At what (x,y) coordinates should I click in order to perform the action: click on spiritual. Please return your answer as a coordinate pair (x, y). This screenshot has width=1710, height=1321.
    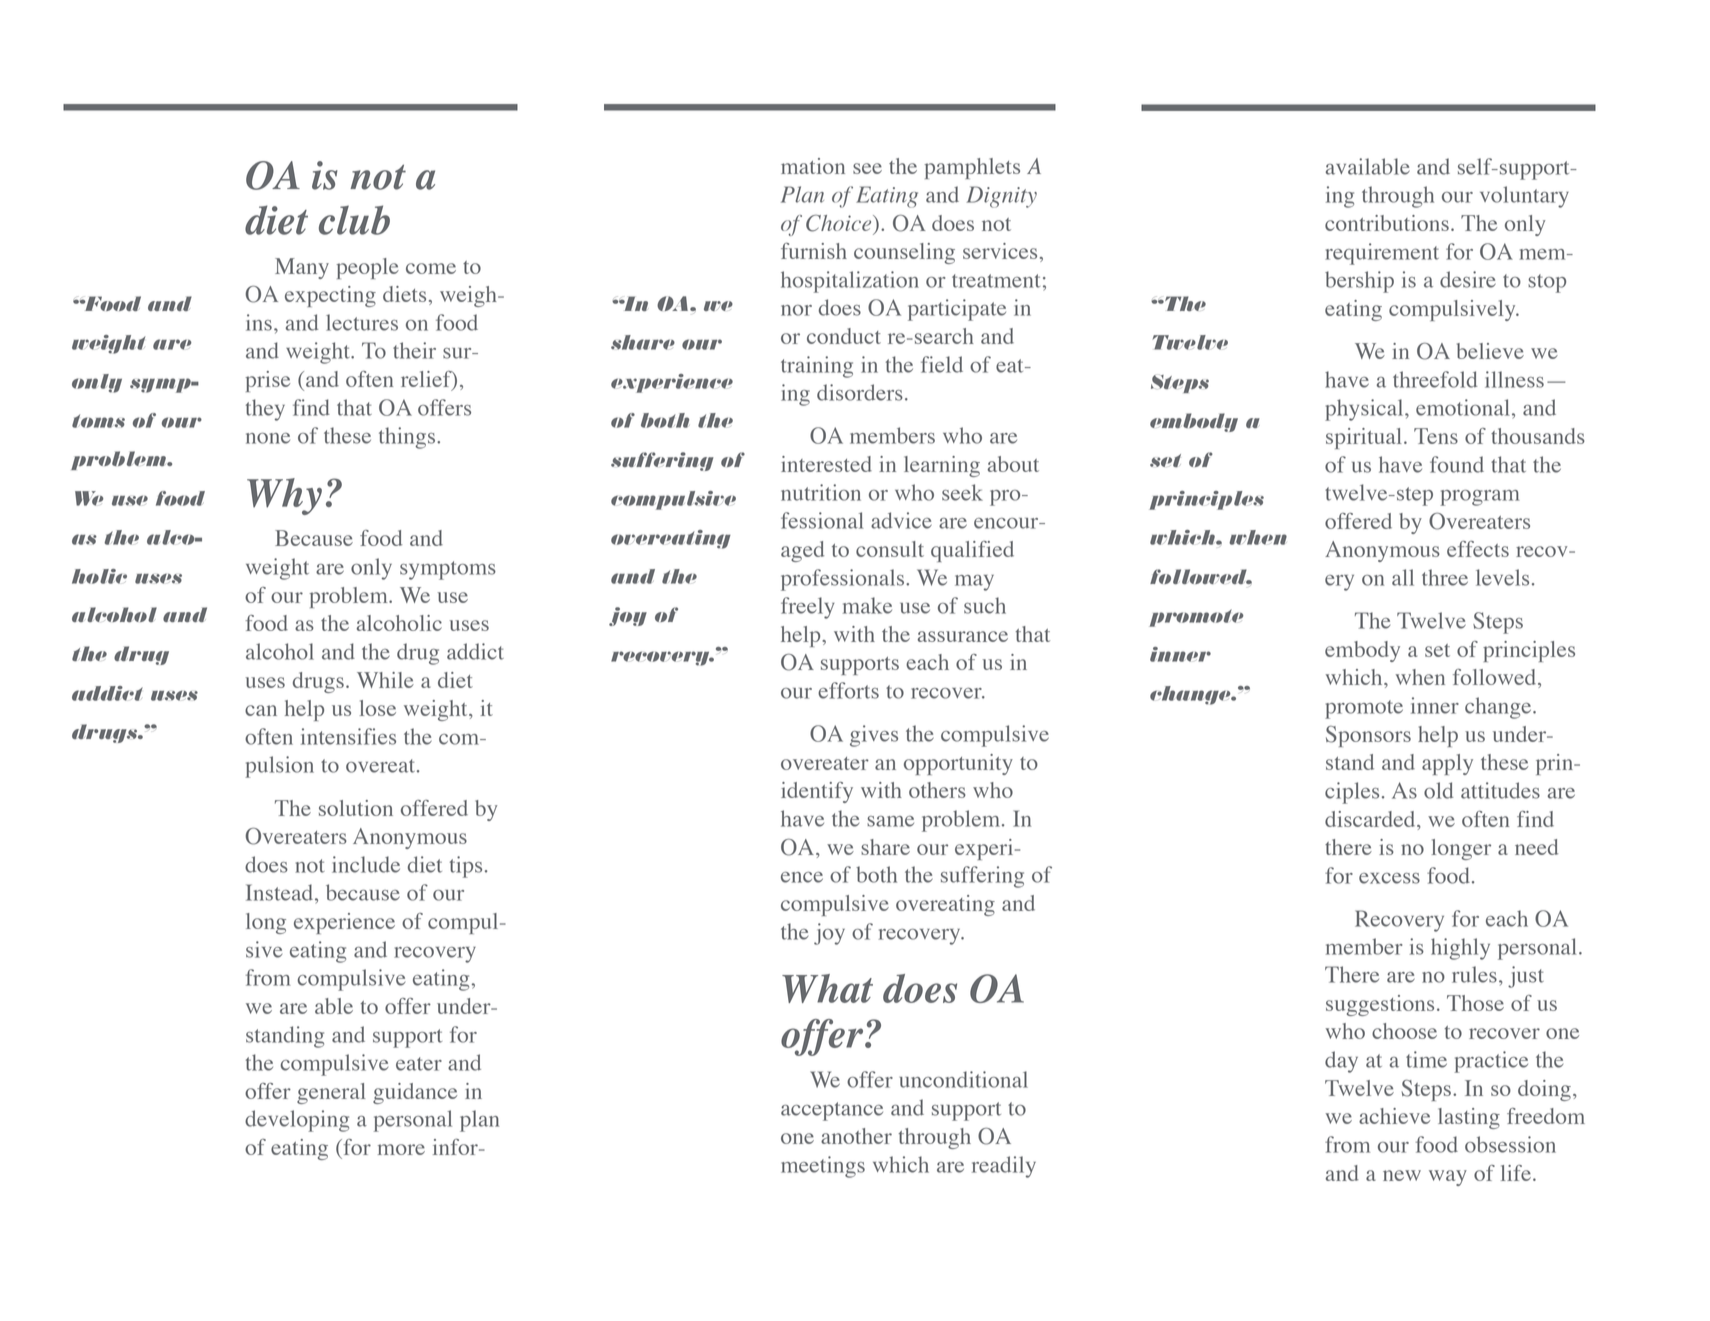
    Looking at the image, I should click on (1363, 438).
